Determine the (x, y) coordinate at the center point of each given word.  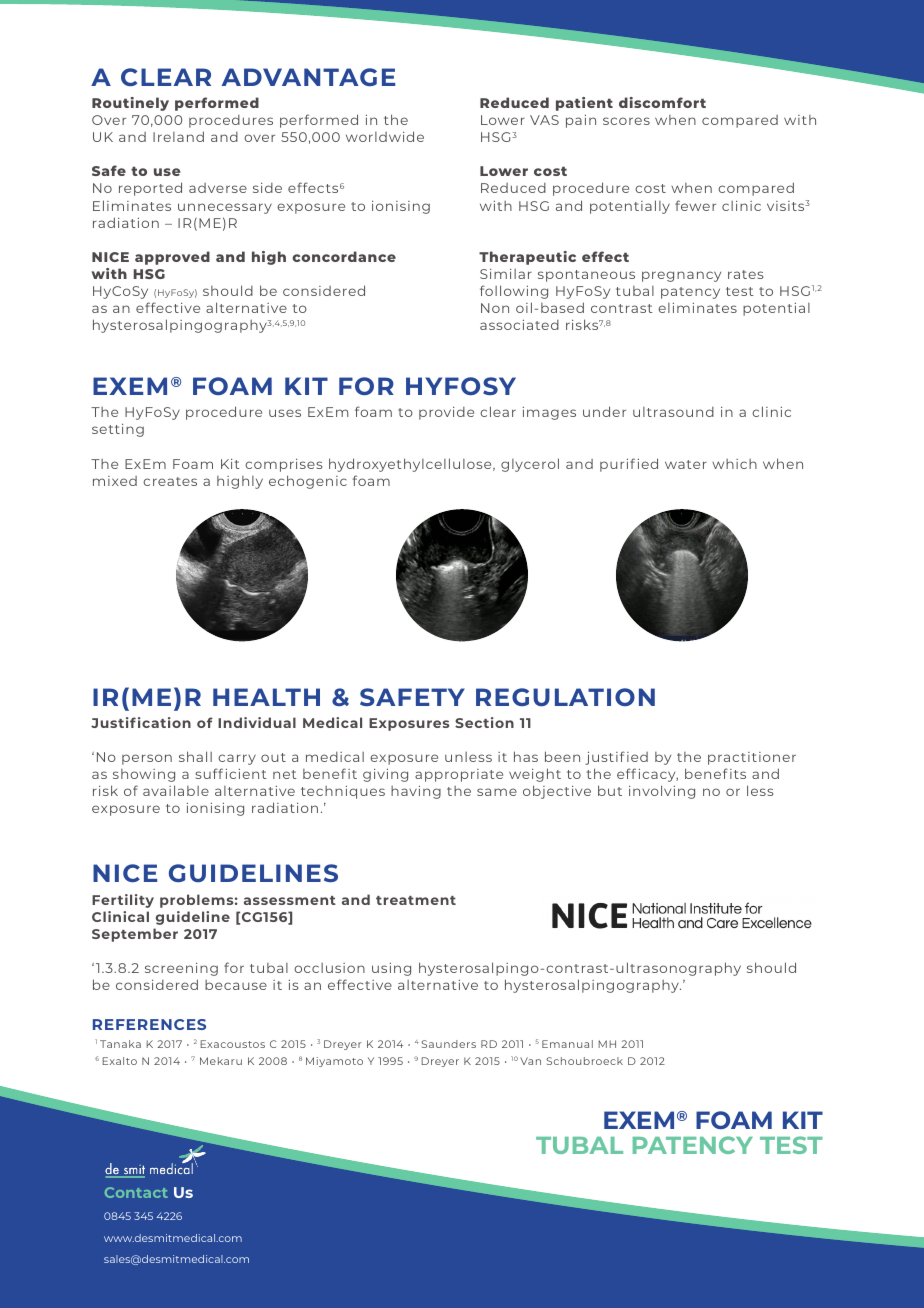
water (686, 464)
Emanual (567, 1044)
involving (662, 792)
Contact (136, 1192)
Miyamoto (334, 1062)
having (416, 792)
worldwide (385, 136)
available (176, 790)
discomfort (662, 102)
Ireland (178, 136)
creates (170, 481)
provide (446, 413)
